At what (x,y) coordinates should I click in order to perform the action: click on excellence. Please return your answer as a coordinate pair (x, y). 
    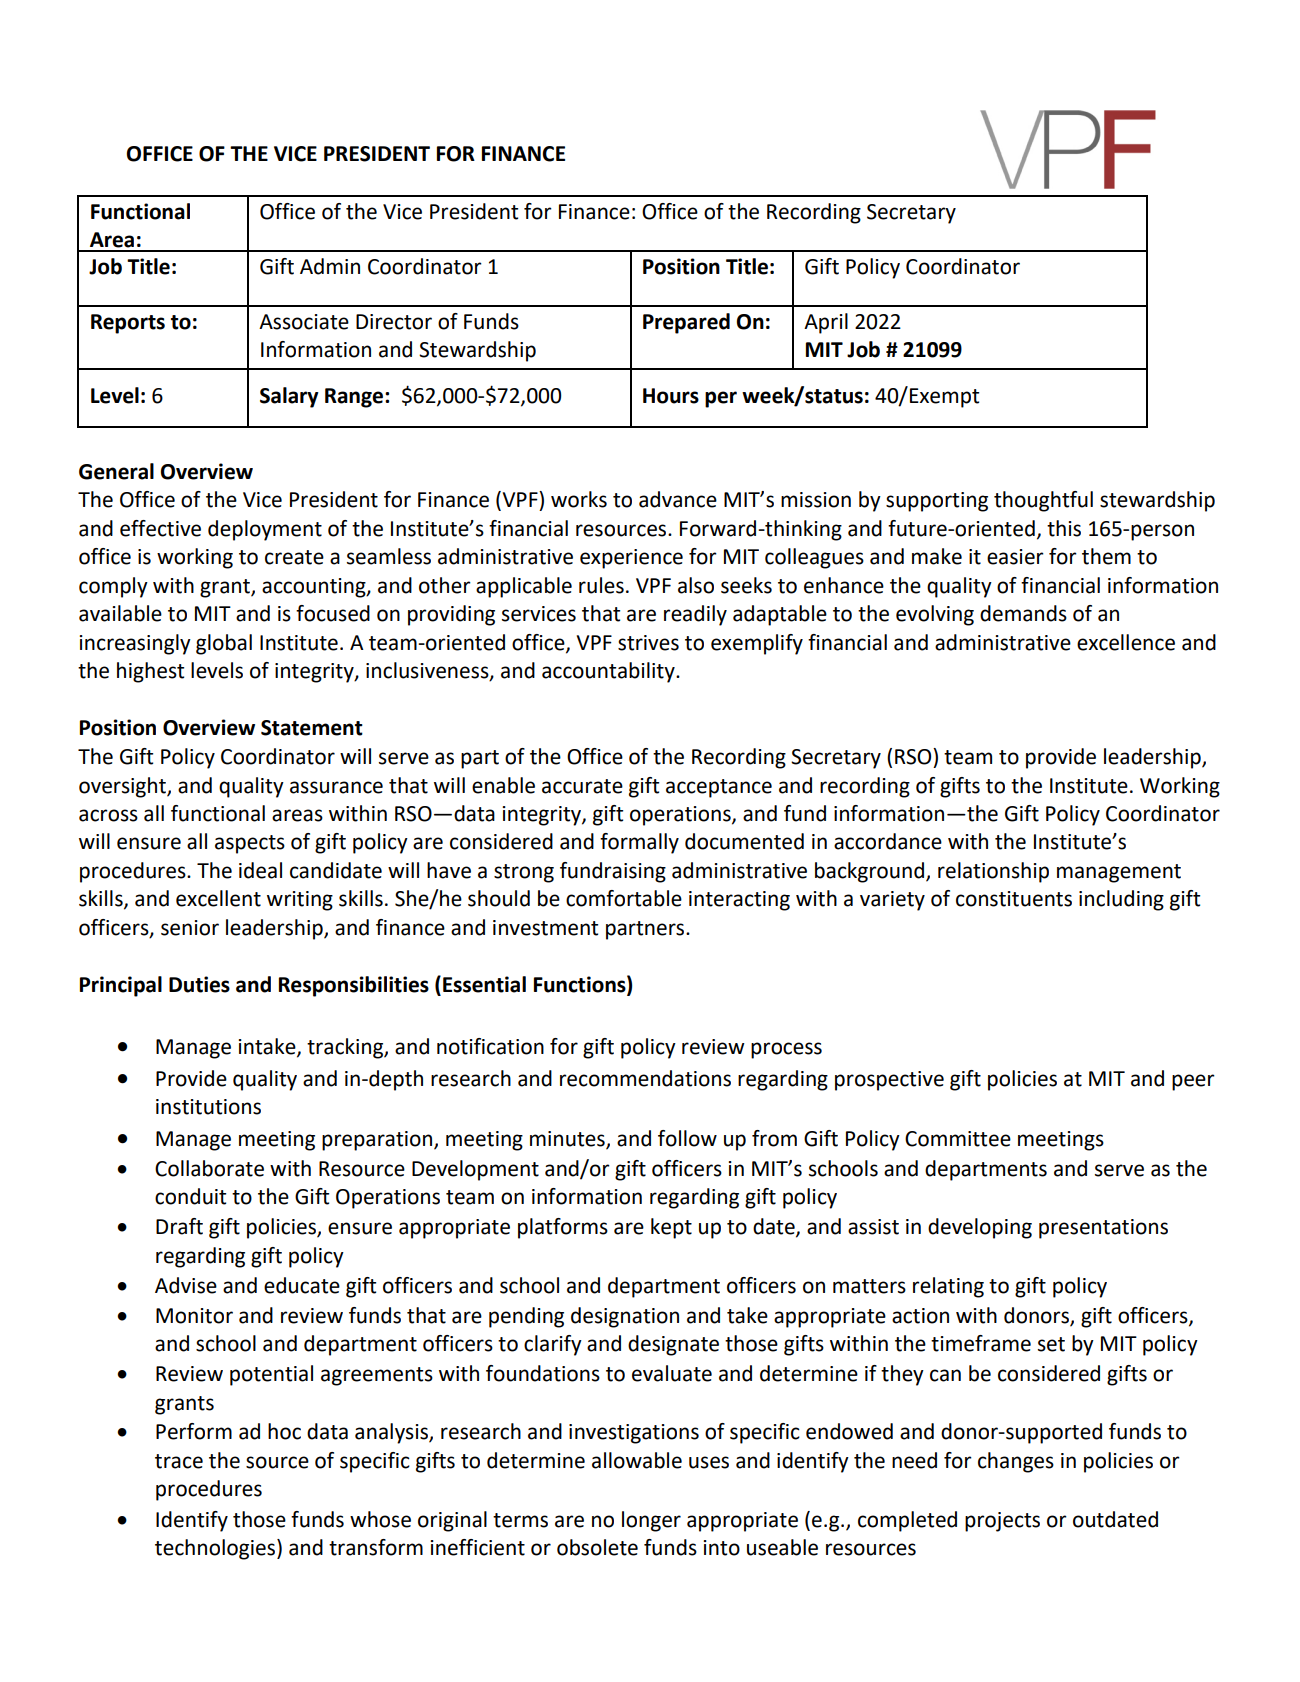
    Looking at the image, I should click on (1126, 642).
